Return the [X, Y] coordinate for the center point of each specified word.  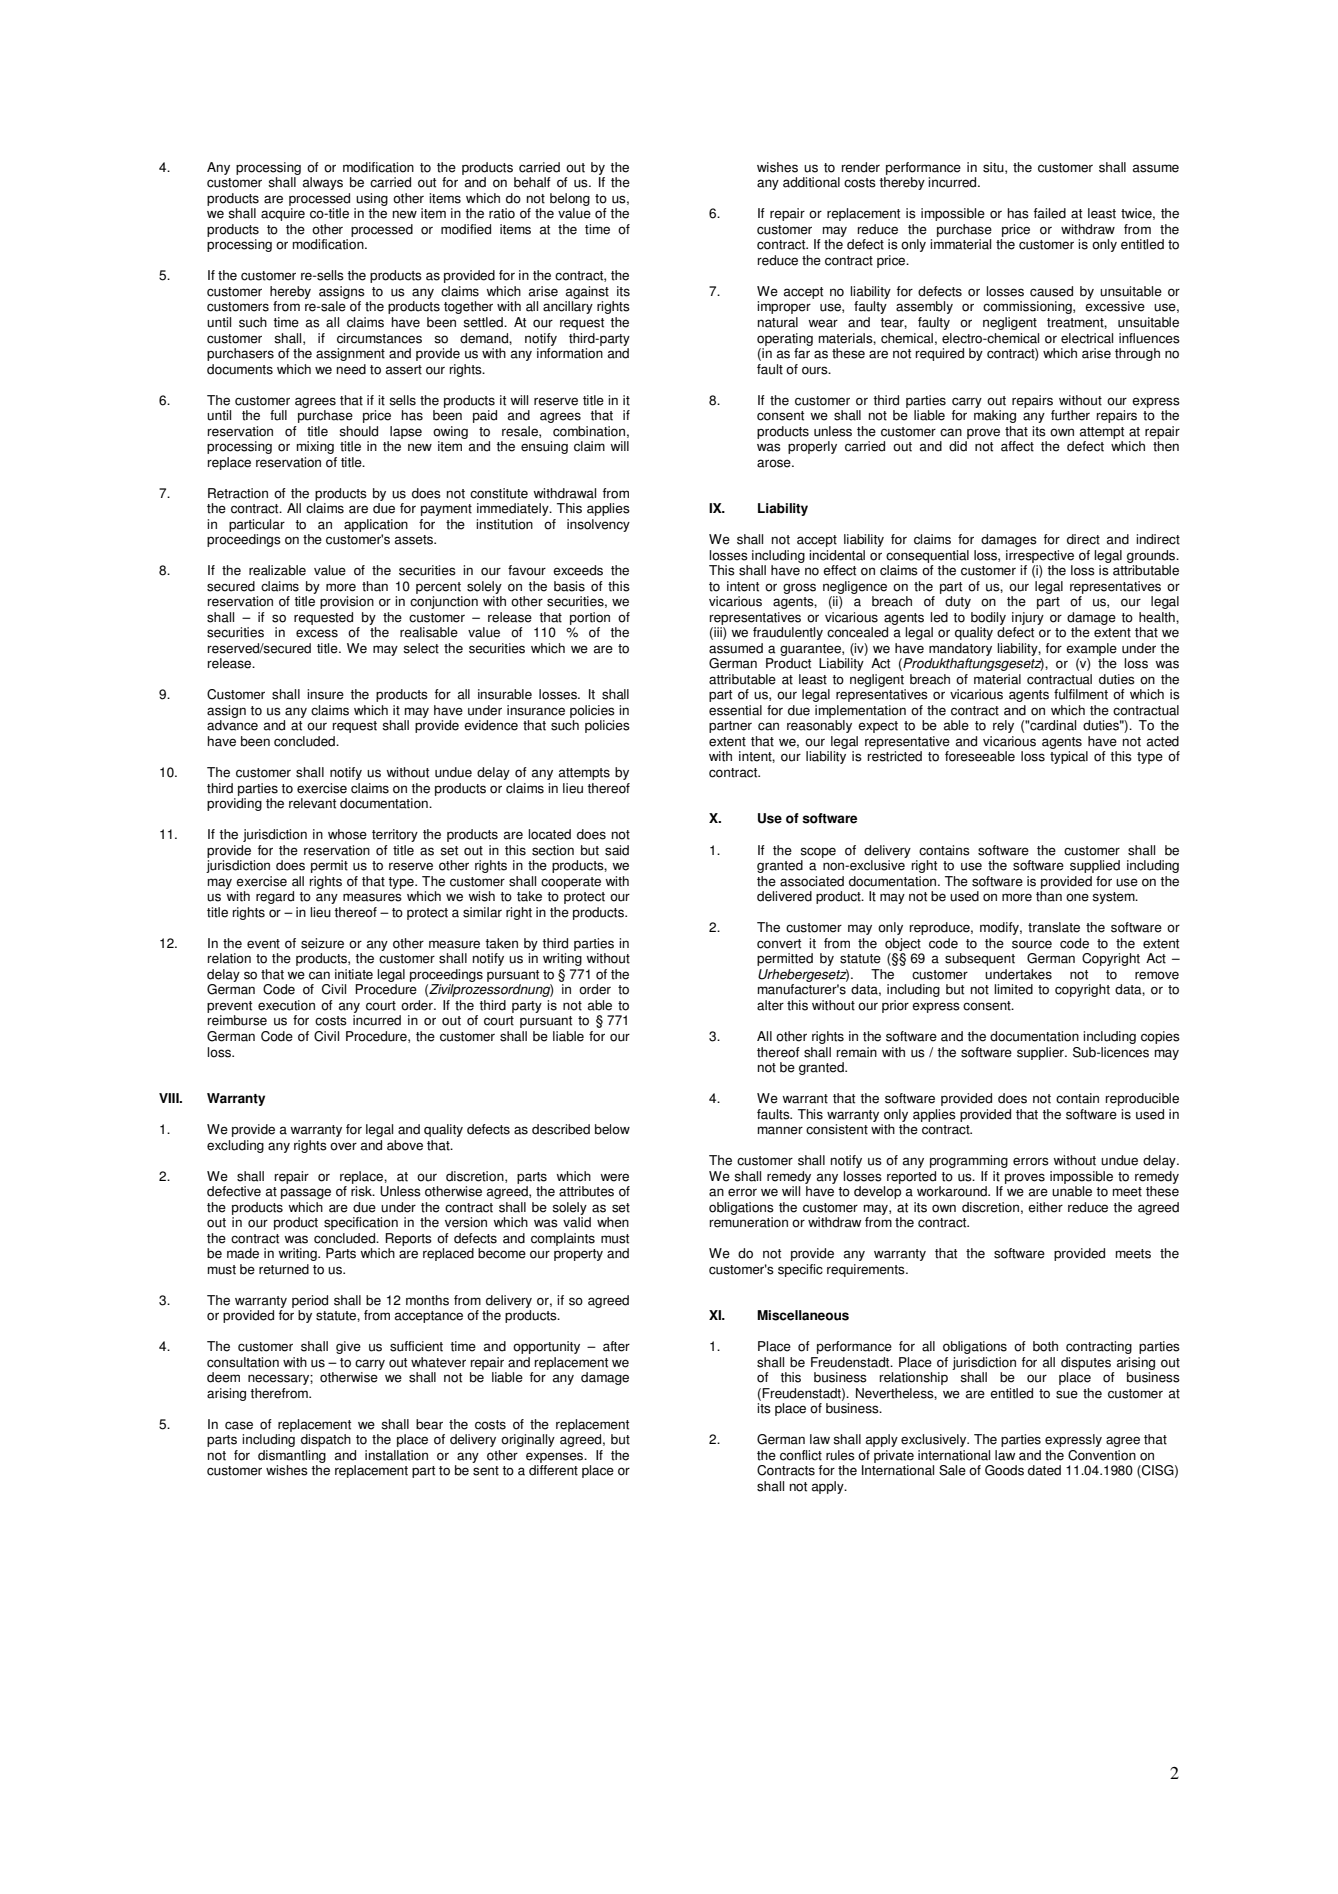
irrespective [1040, 556]
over [343, 1146]
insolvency [598, 525]
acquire [283, 214]
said [617, 850]
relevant [312, 803]
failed [1050, 213]
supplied [1095, 866]
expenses [556, 1457]
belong [570, 199]
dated [1044, 1470]
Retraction [238, 493]
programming [969, 1161]
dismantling [292, 1456]
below [612, 1129]
